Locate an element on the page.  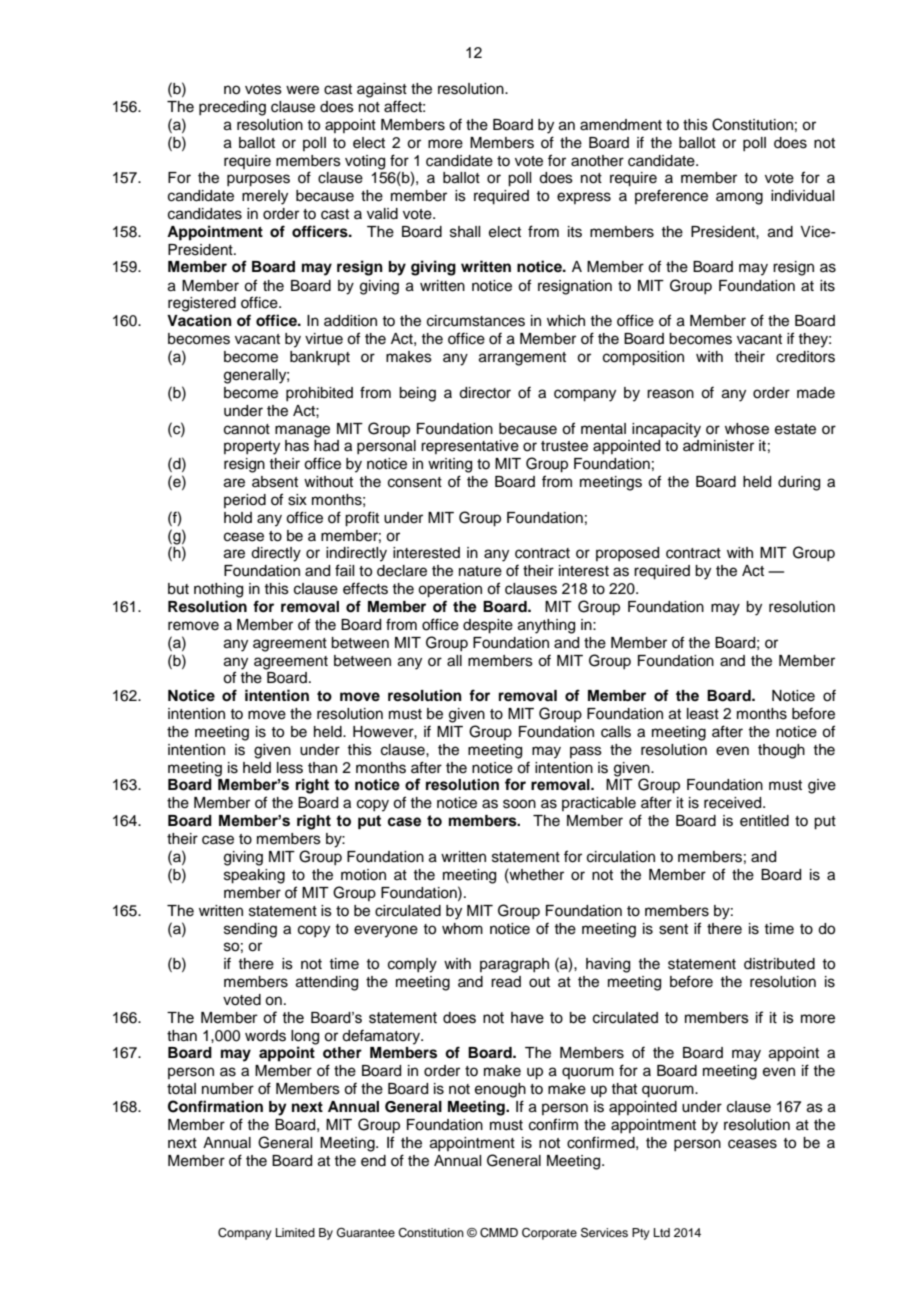
preceding is located at coordinates (232, 108).
